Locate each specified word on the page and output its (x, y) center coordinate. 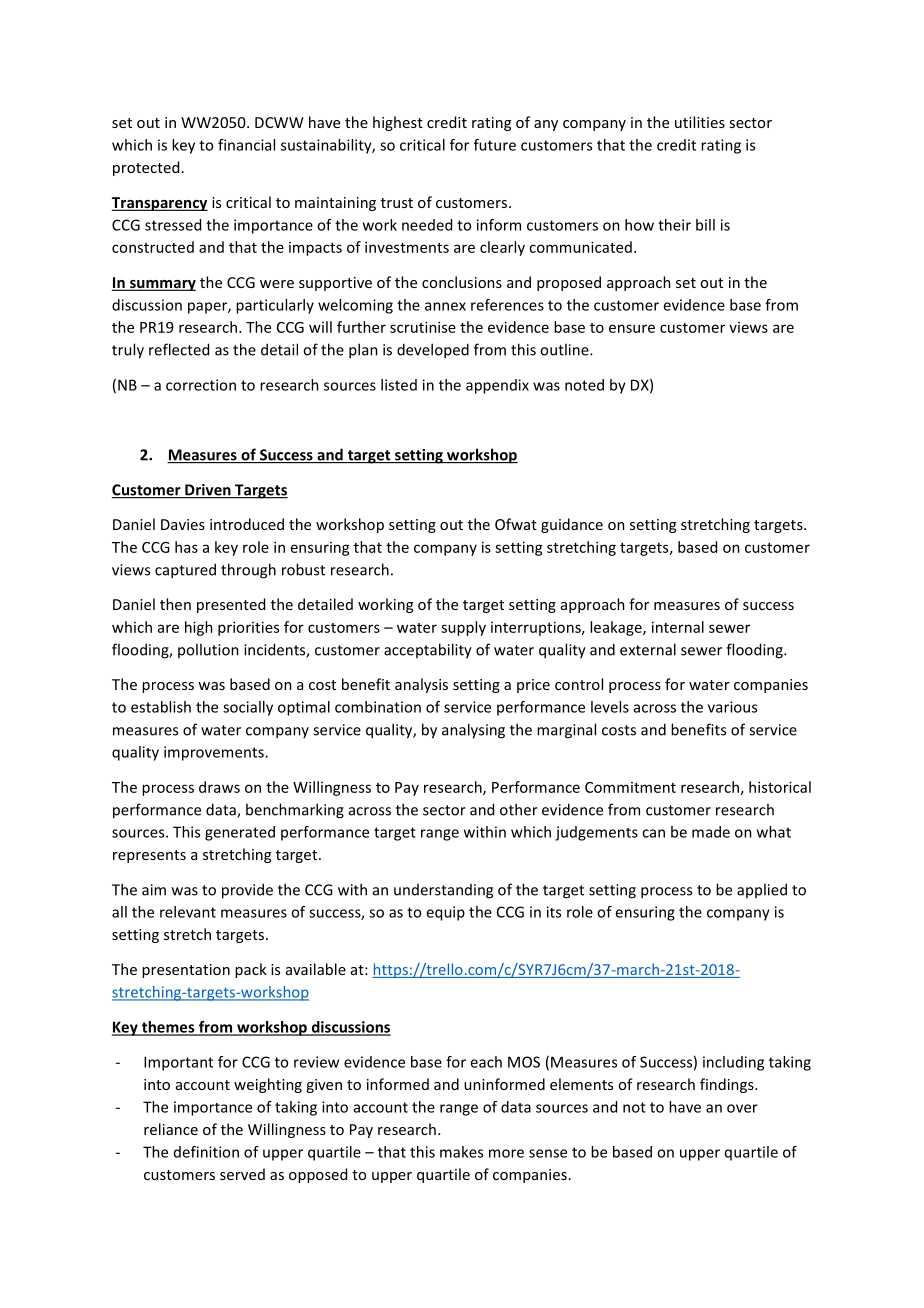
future (495, 145)
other (519, 809)
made (711, 832)
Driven (208, 491)
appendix (497, 386)
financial (246, 145)
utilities (700, 122)
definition (206, 1152)
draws (219, 787)
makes (461, 1152)
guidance (572, 525)
